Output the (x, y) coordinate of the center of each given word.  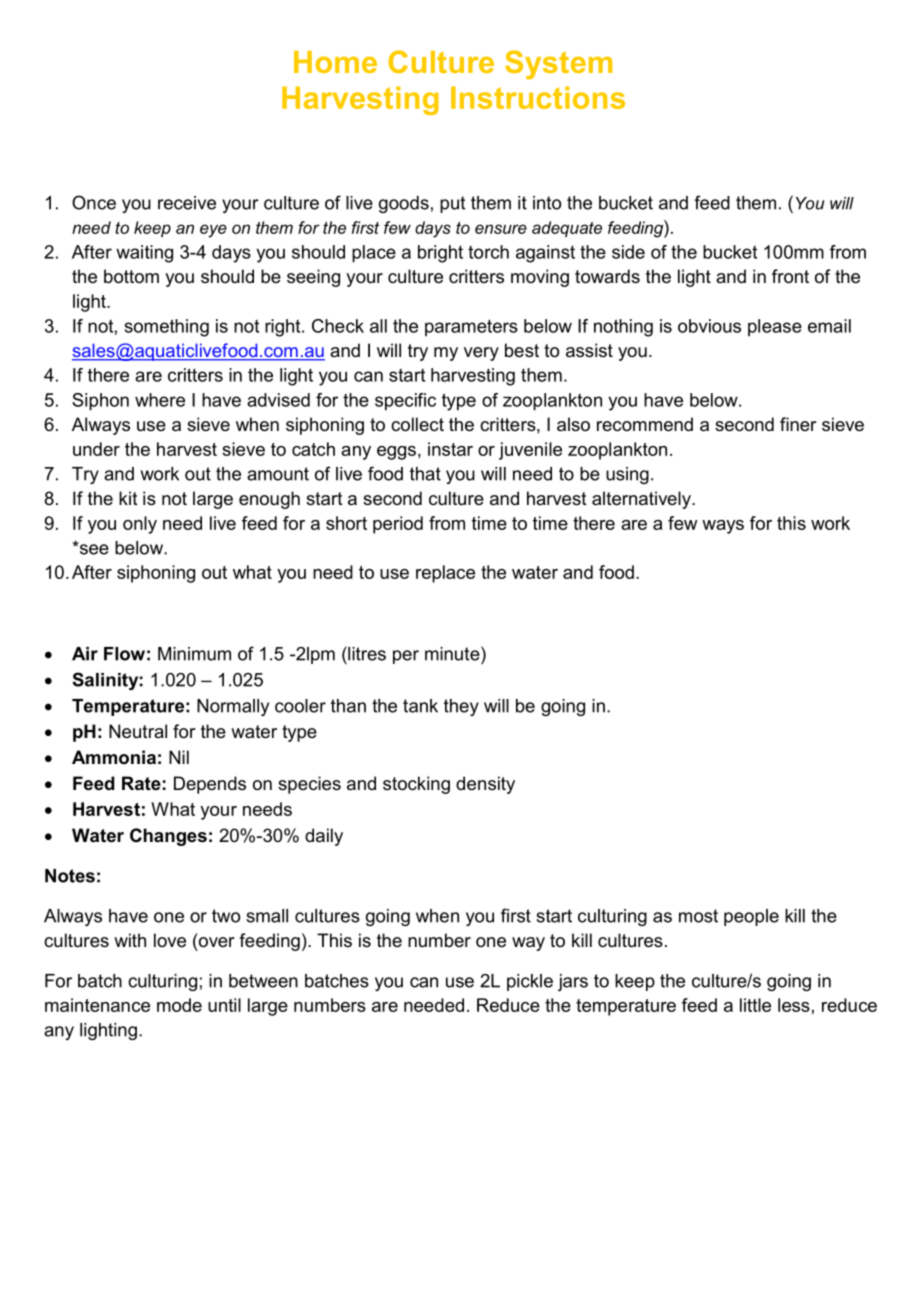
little (755, 1005)
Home (335, 62)
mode (179, 1005)
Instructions (538, 97)
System (558, 65)
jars (573, 982)
